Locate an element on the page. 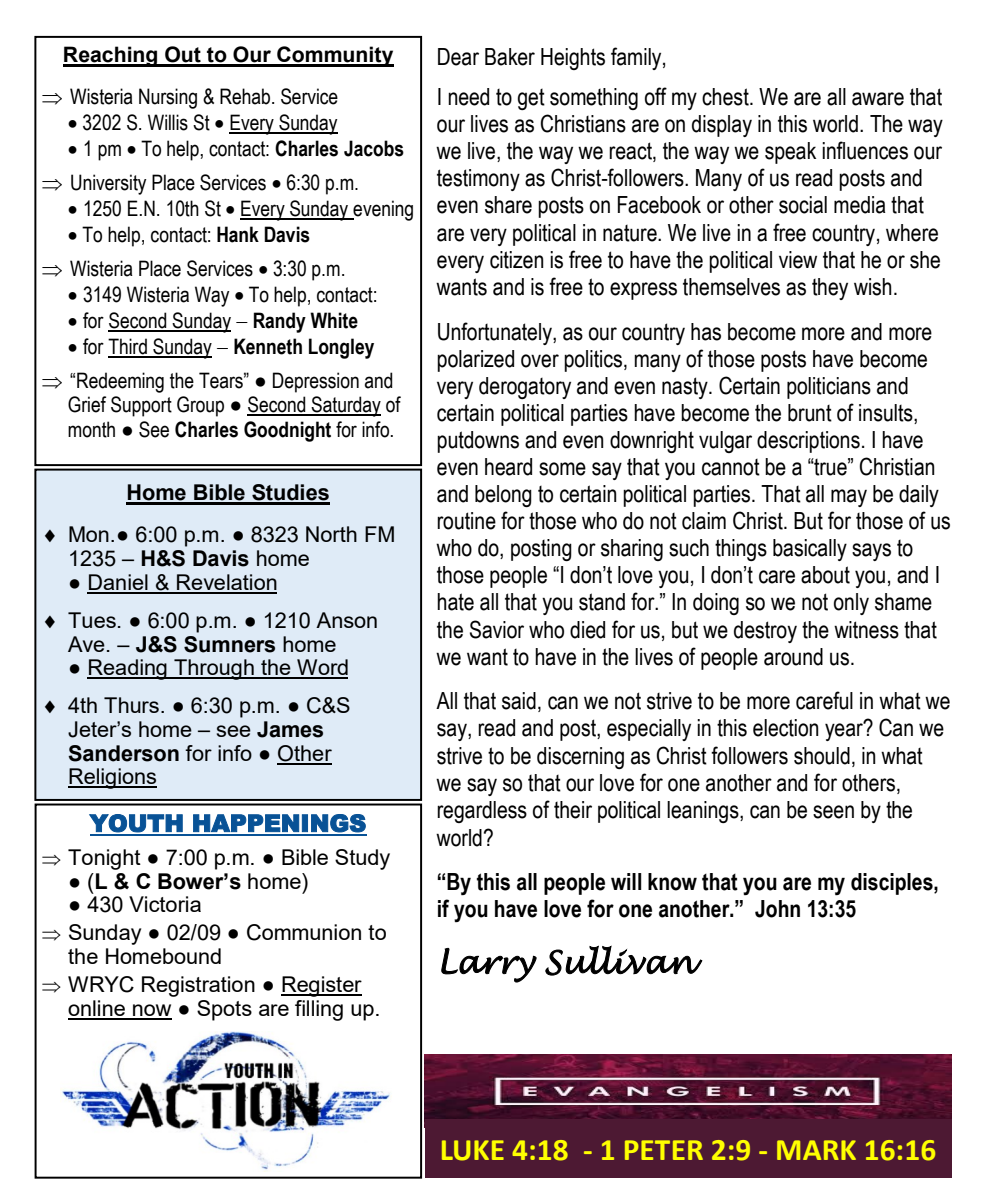 The width and height of the page is (991, 1204). Nursing is located at coordinates (168, 98).
